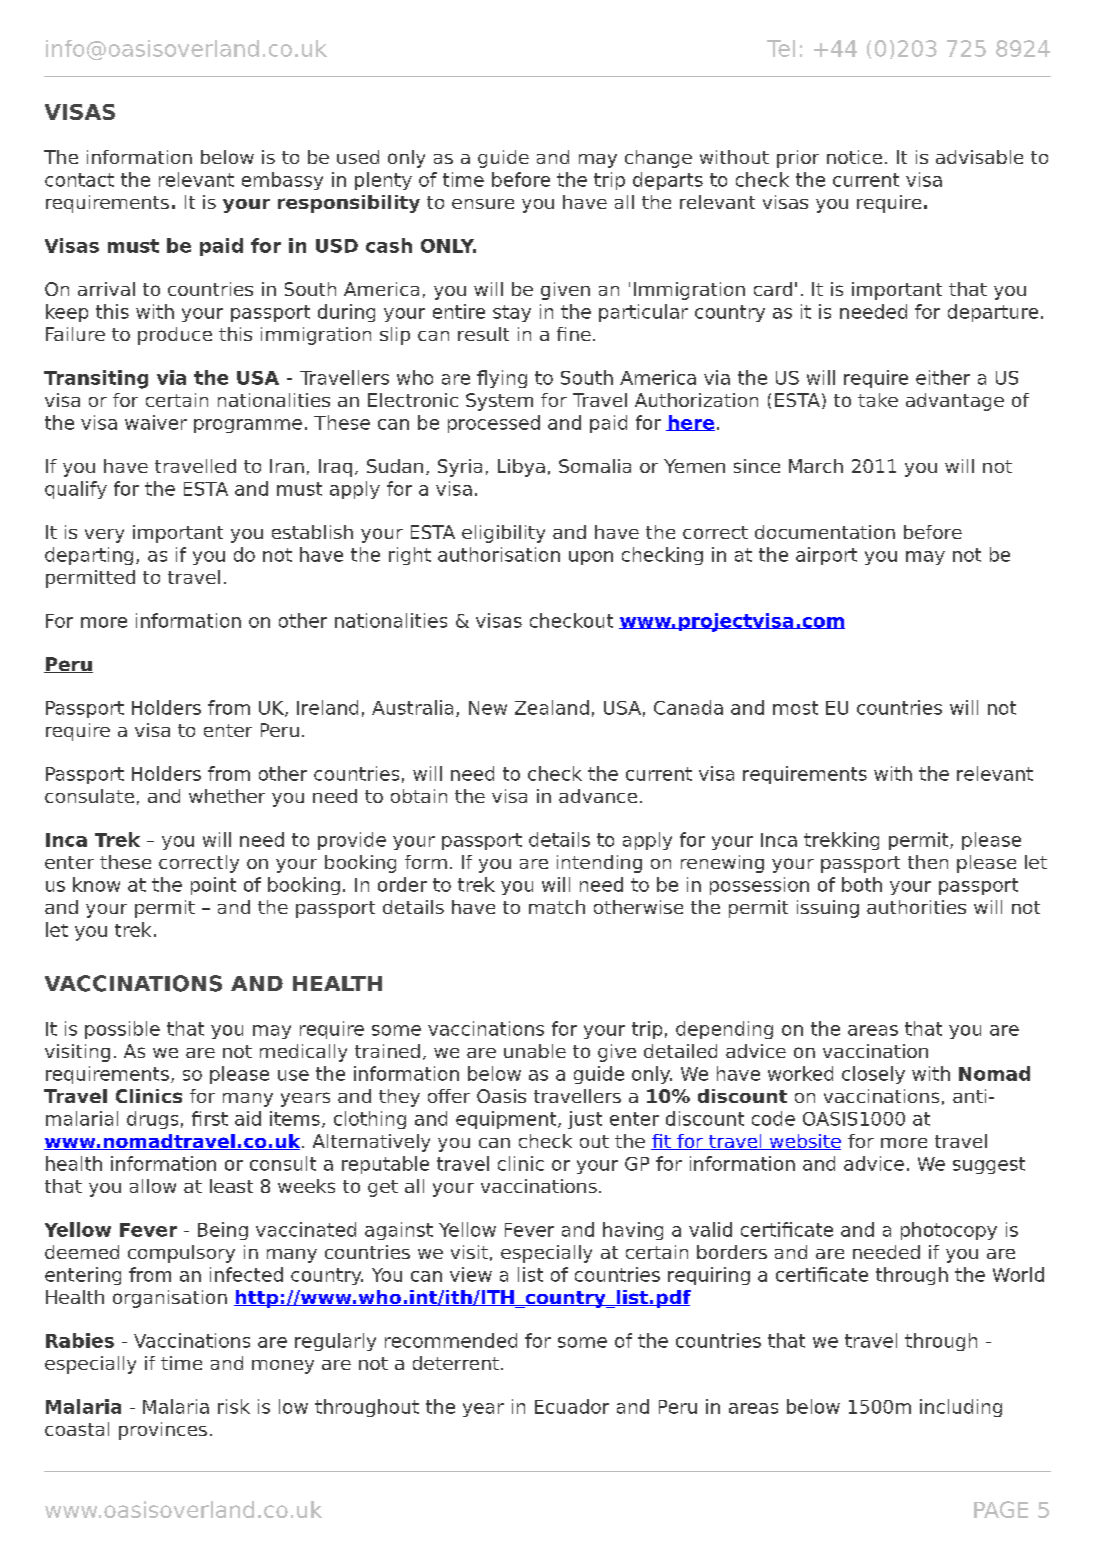 The width and height of the document is (1095, 1548). I want to click on change, so click(658, 159).
